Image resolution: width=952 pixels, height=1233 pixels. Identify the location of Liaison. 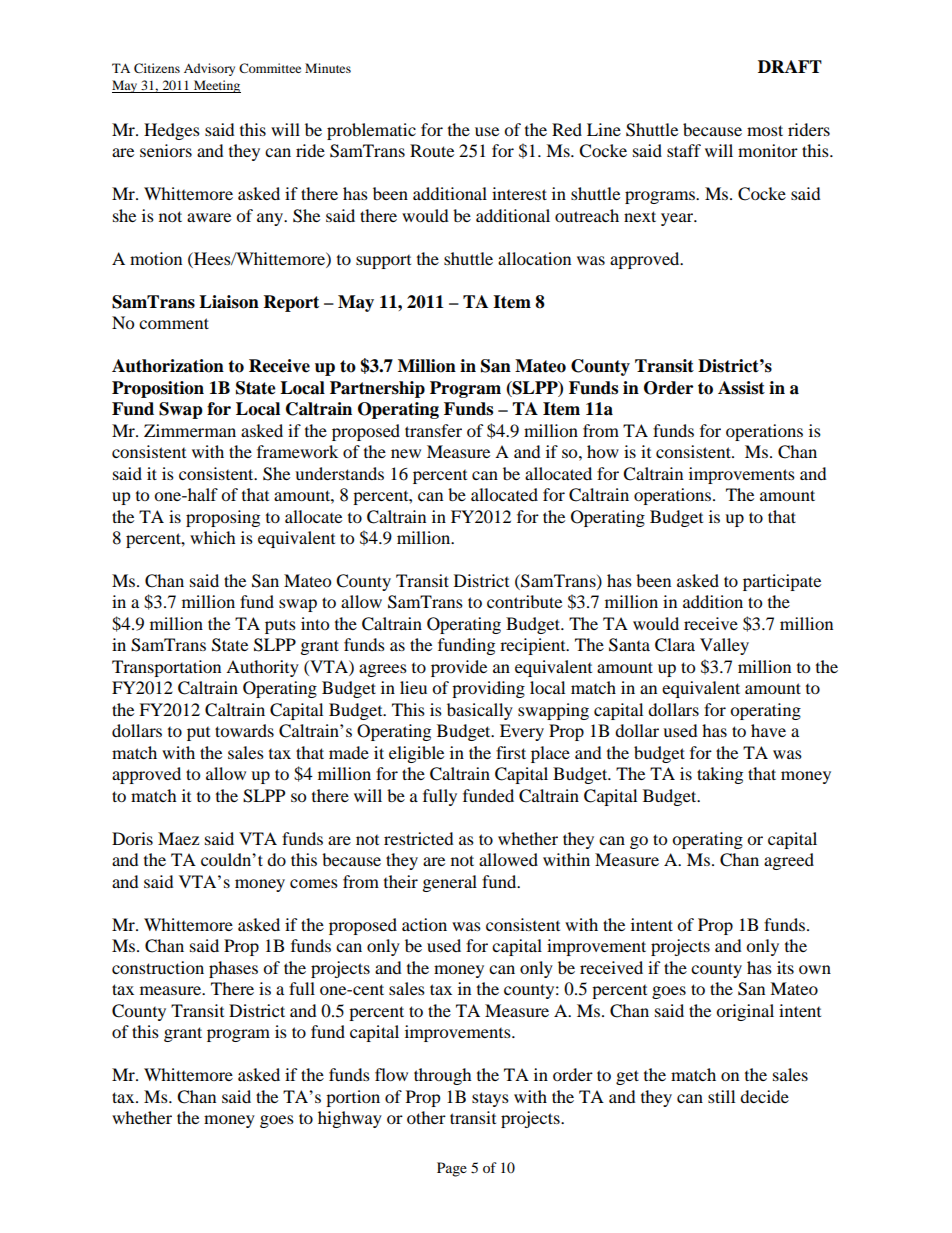
(229, 302).
